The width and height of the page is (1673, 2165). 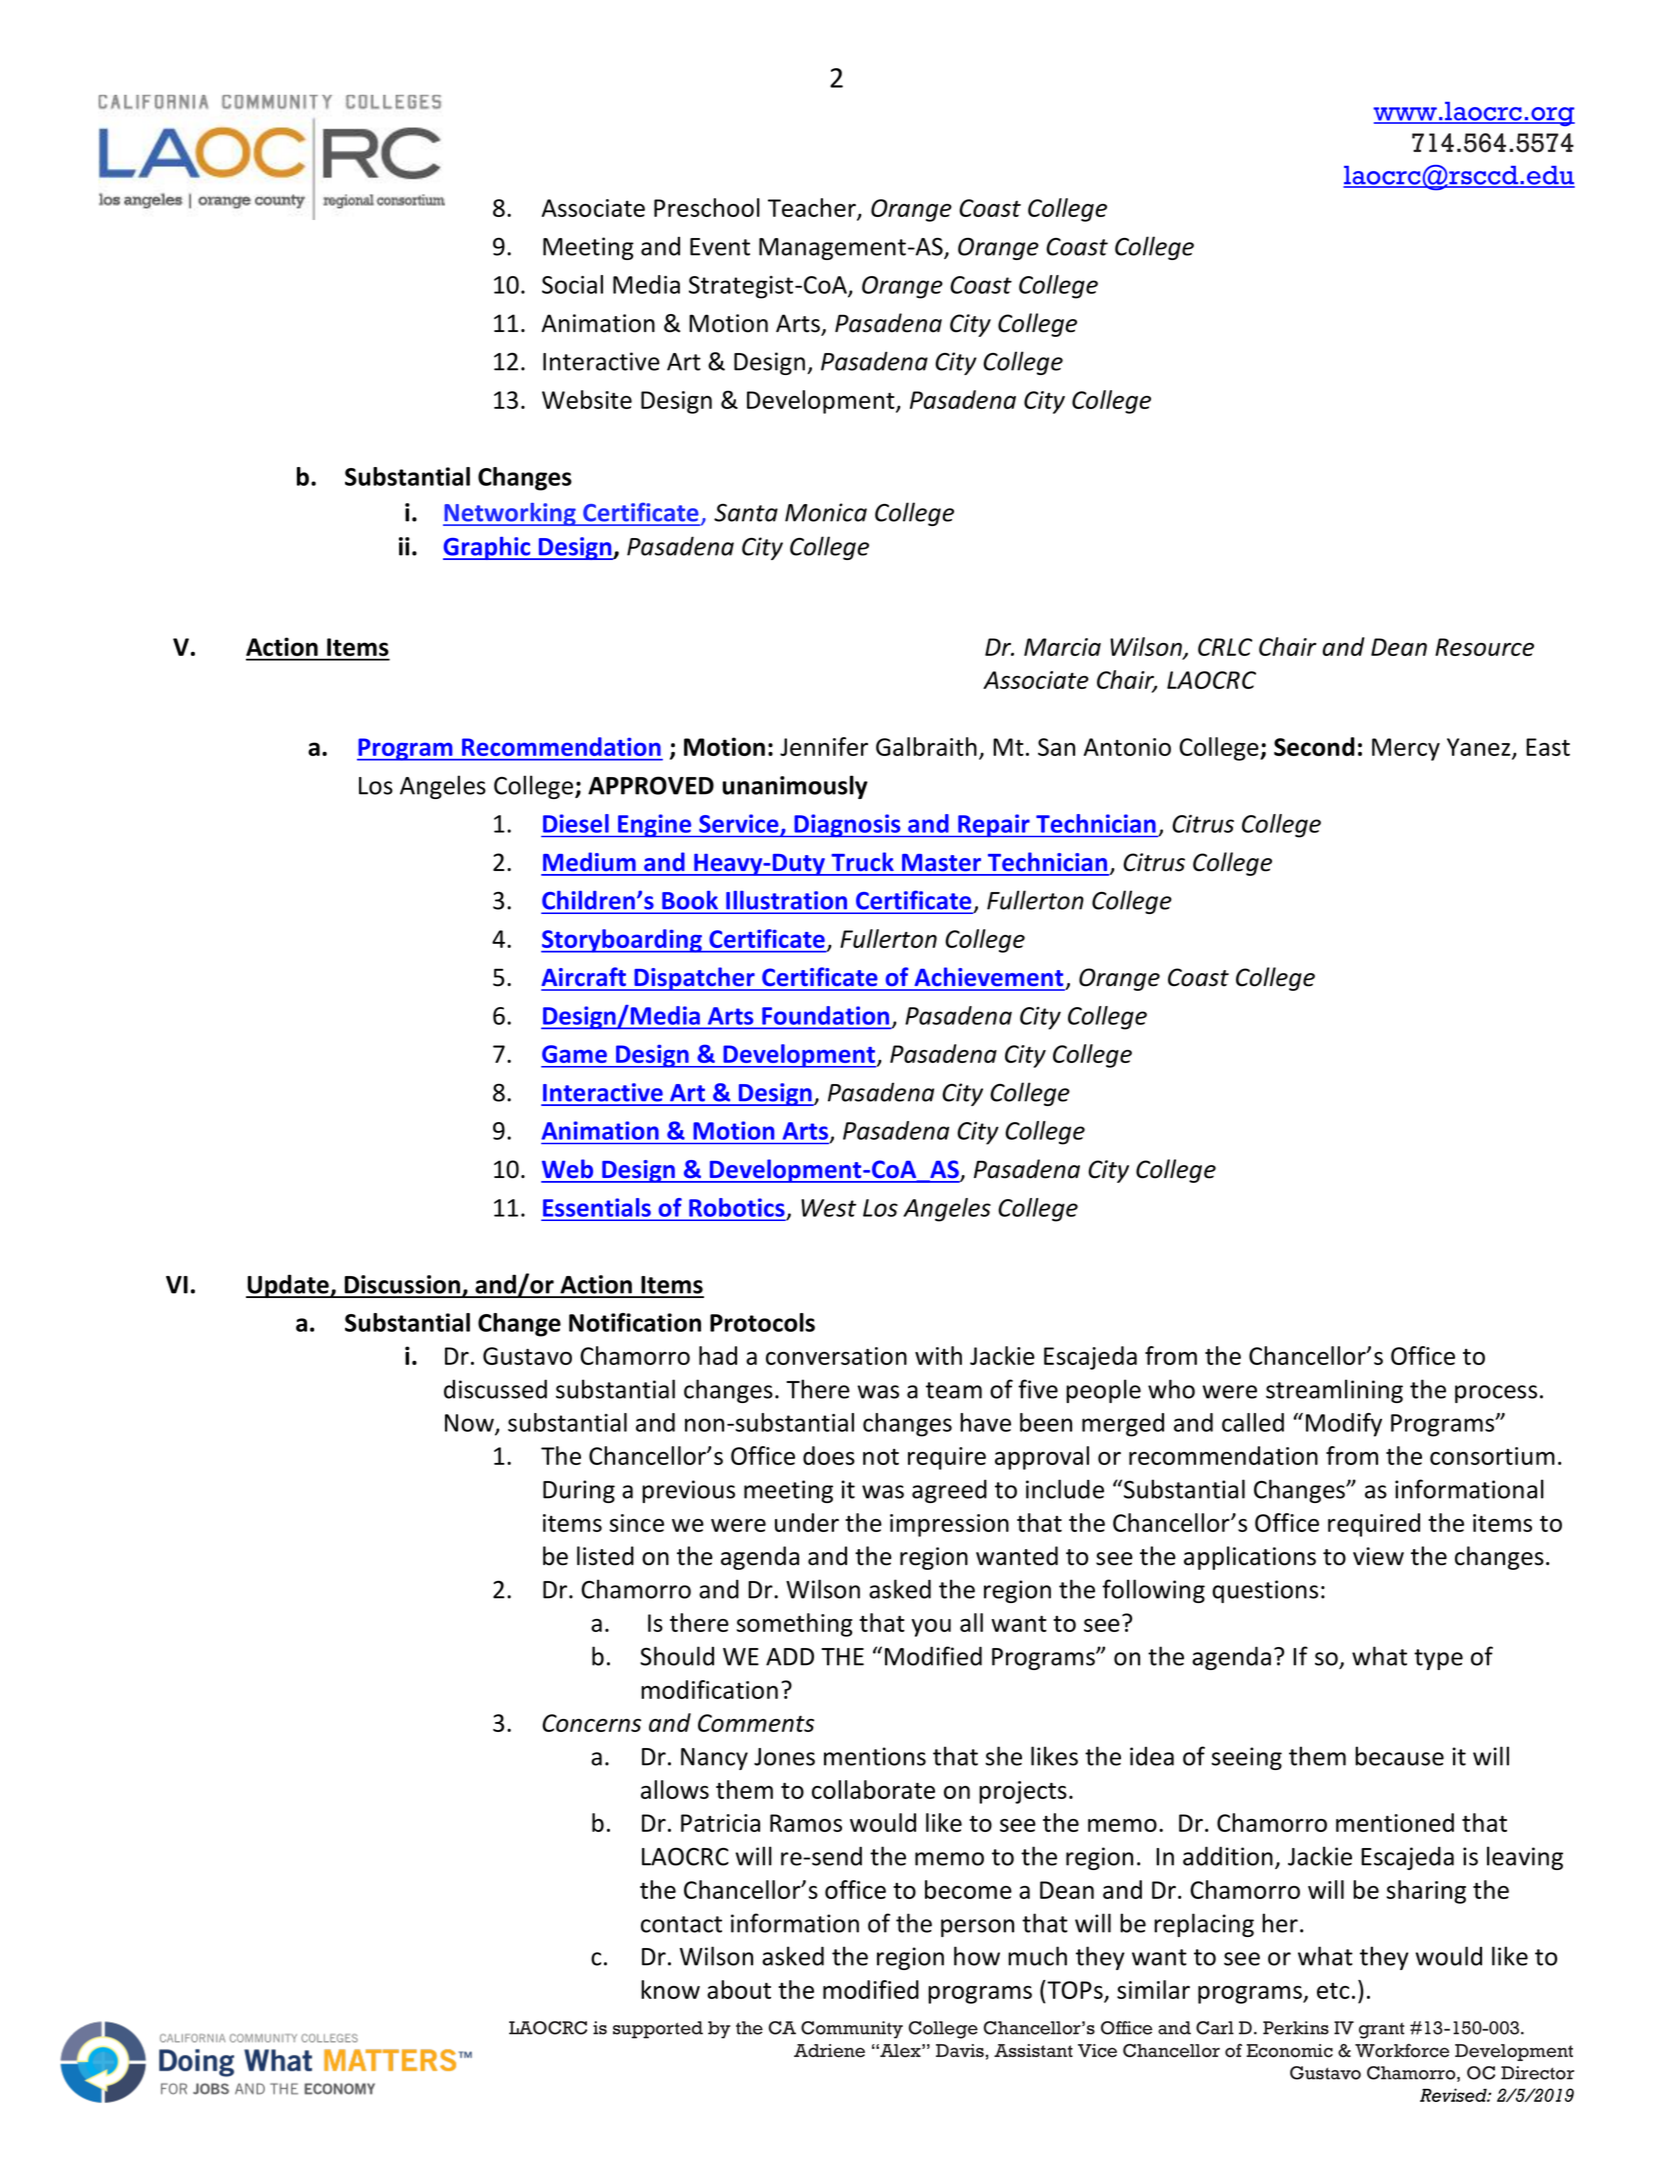 I want to click on West, so click(x=828, y=1208).
